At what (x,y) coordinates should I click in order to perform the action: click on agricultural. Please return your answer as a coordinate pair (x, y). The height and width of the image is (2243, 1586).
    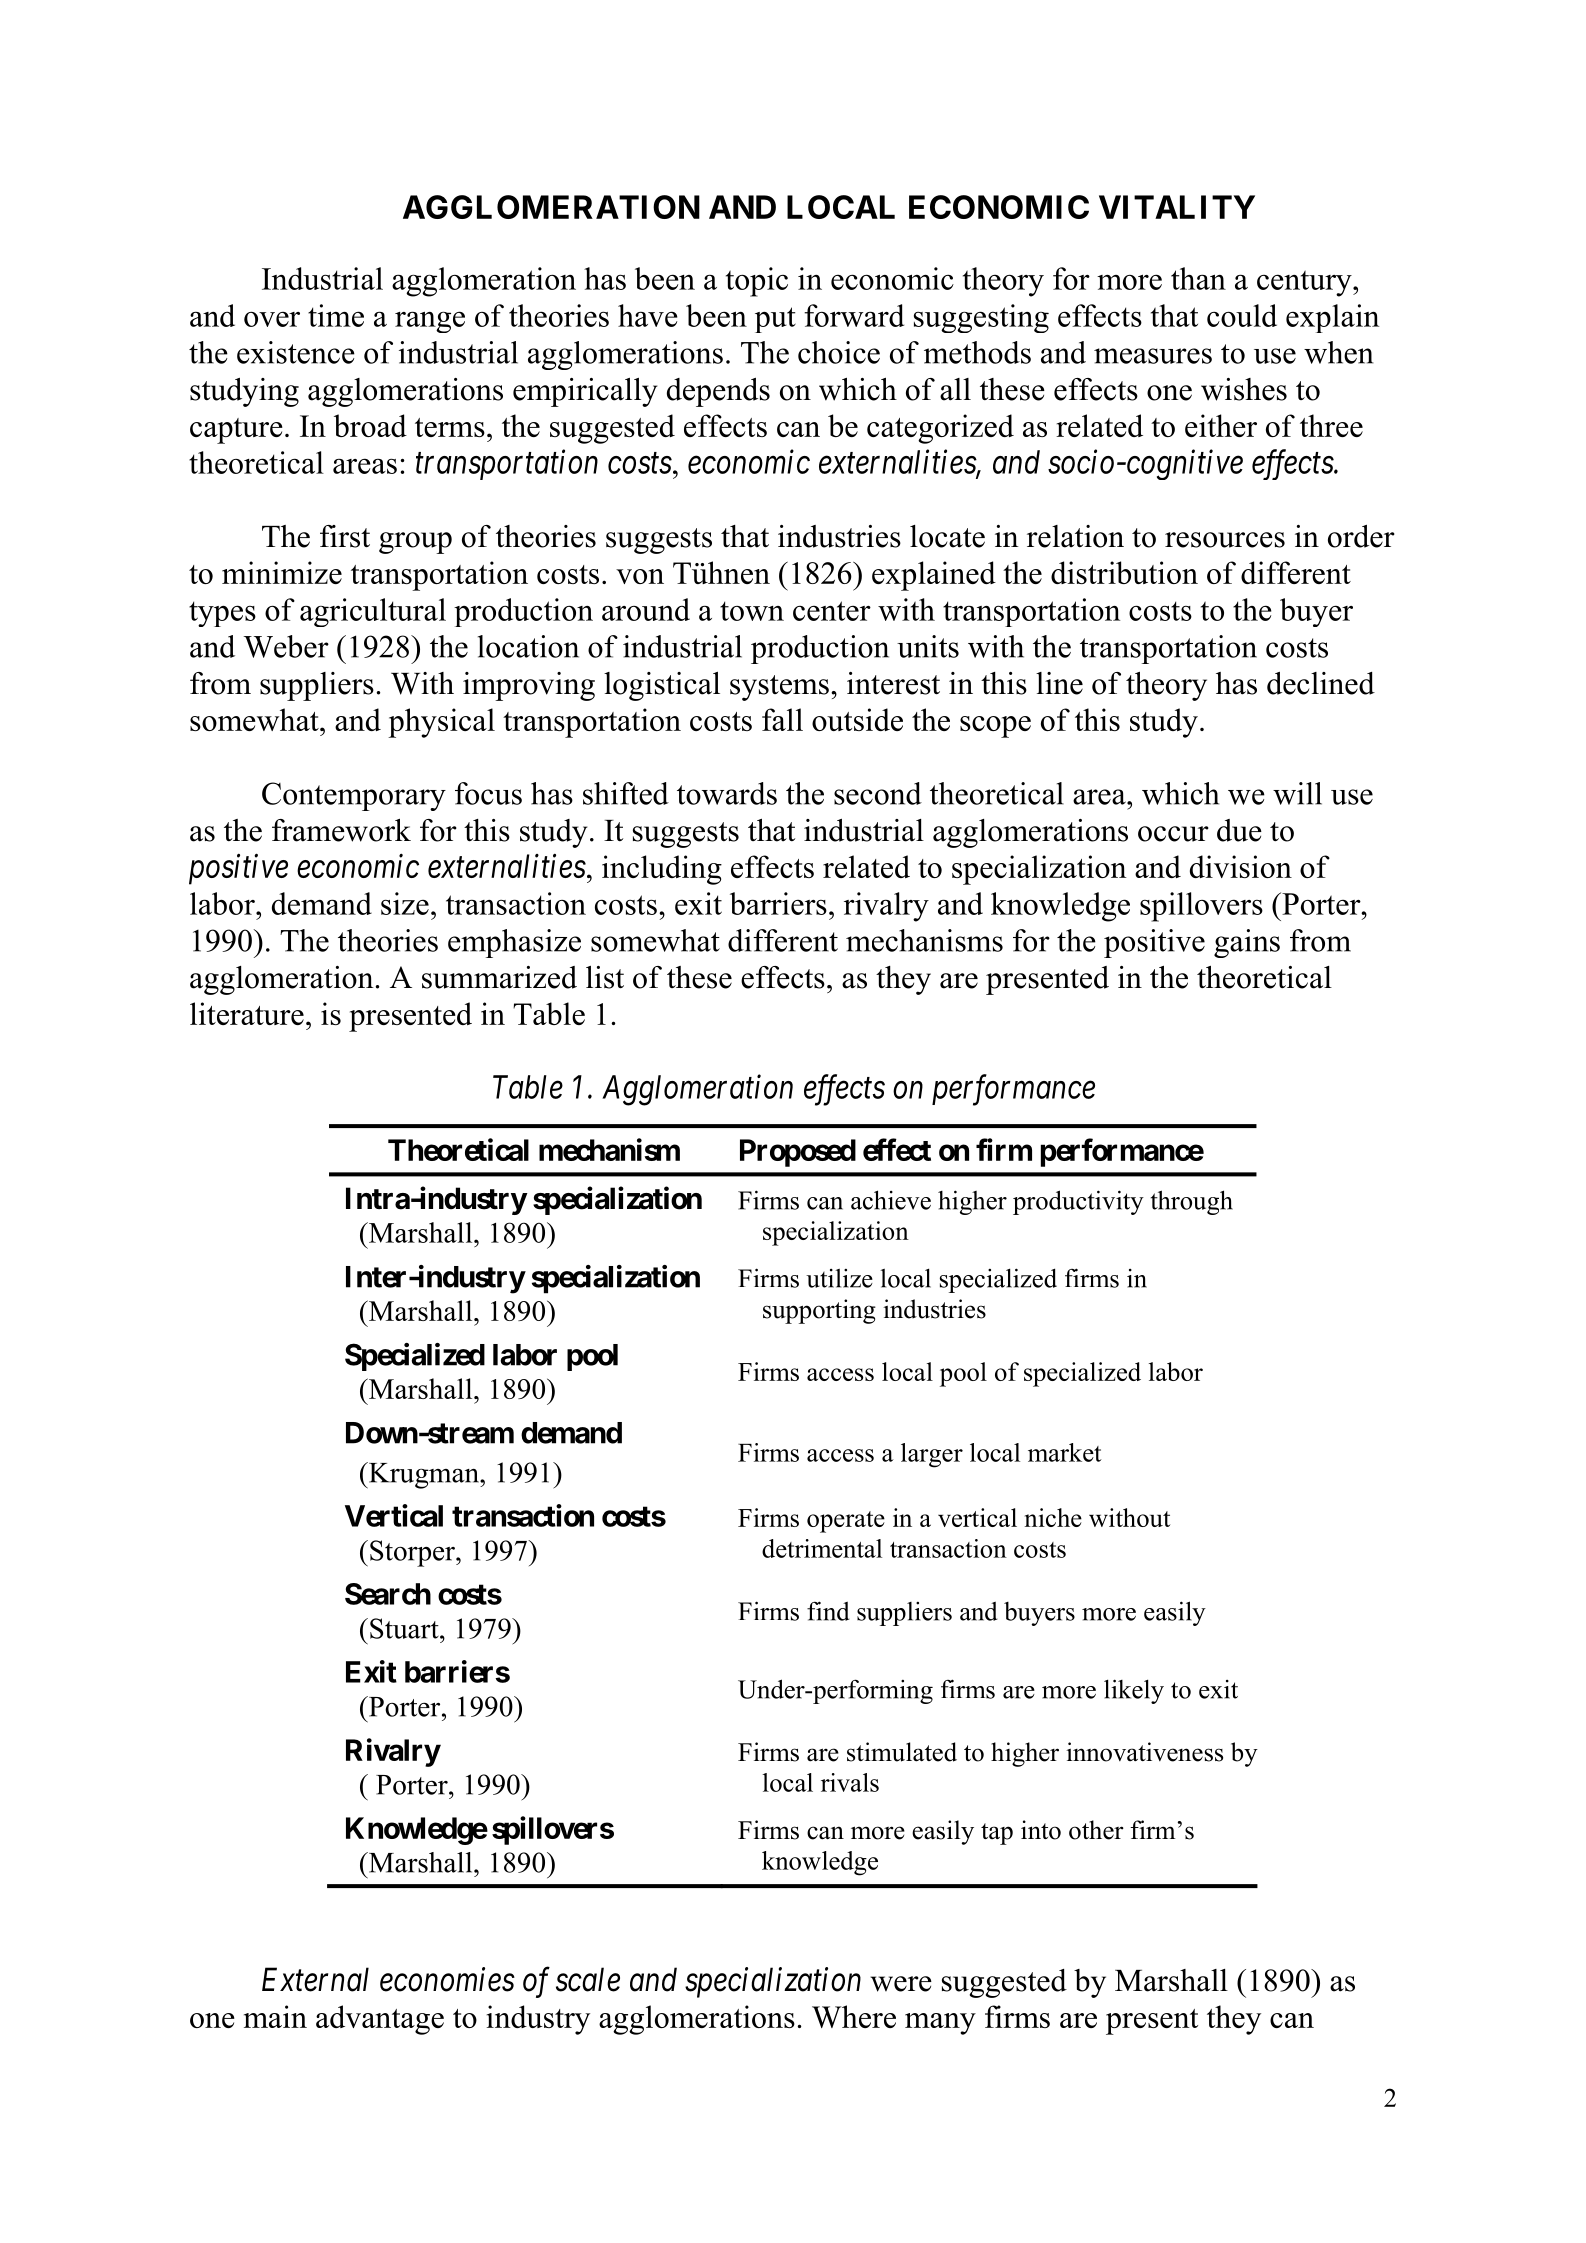
    Looking at the image, I should click on (373, 612).
